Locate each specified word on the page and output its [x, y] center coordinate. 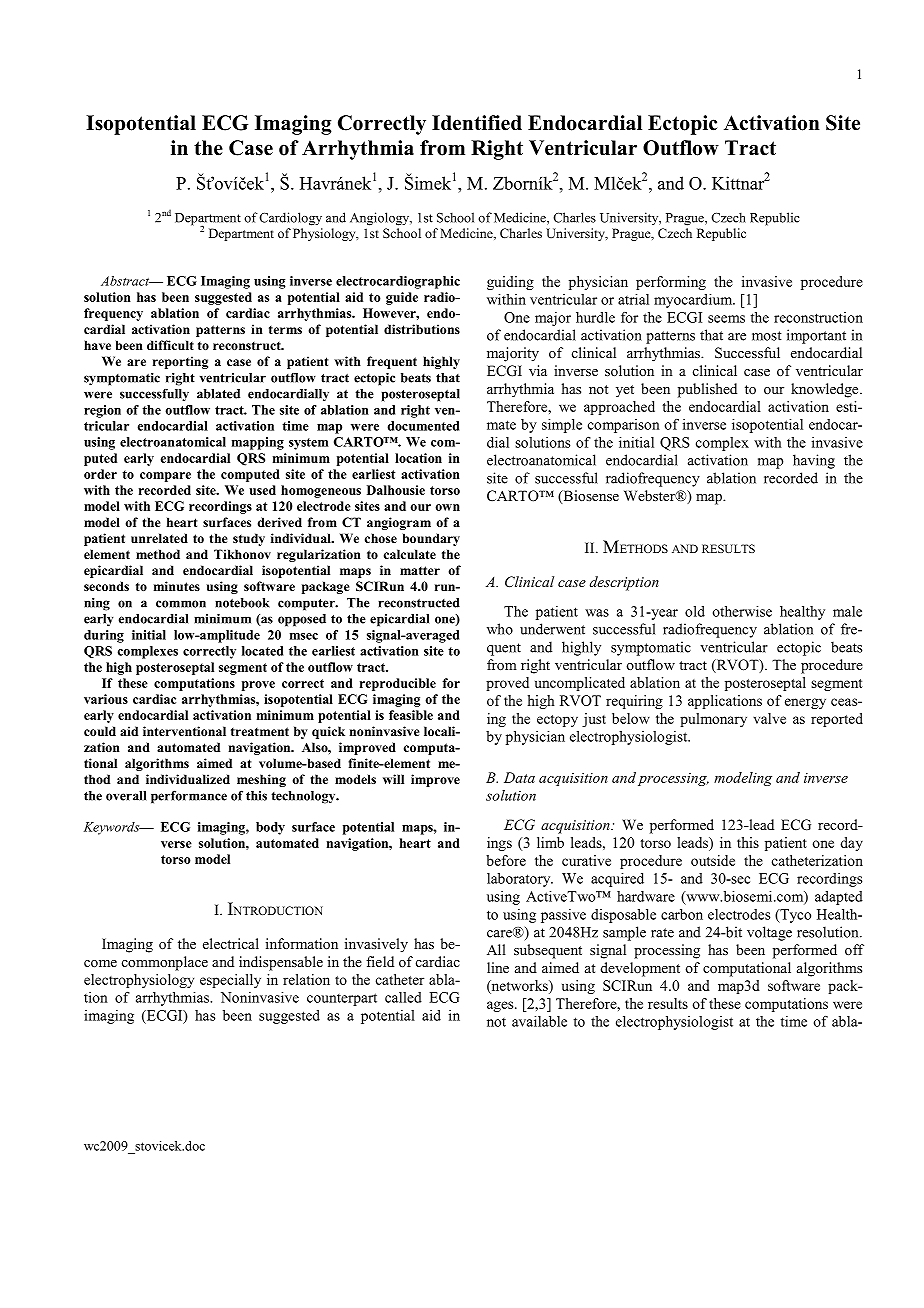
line [498, 967]
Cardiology [290, 219]
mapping [258, 443]
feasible [411, 715]
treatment [260, 731]
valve [769, 718]
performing [671, 283]
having [814, 461]
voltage [769, 933]
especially [230, 981]
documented [423, 426]
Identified [477, 123]
